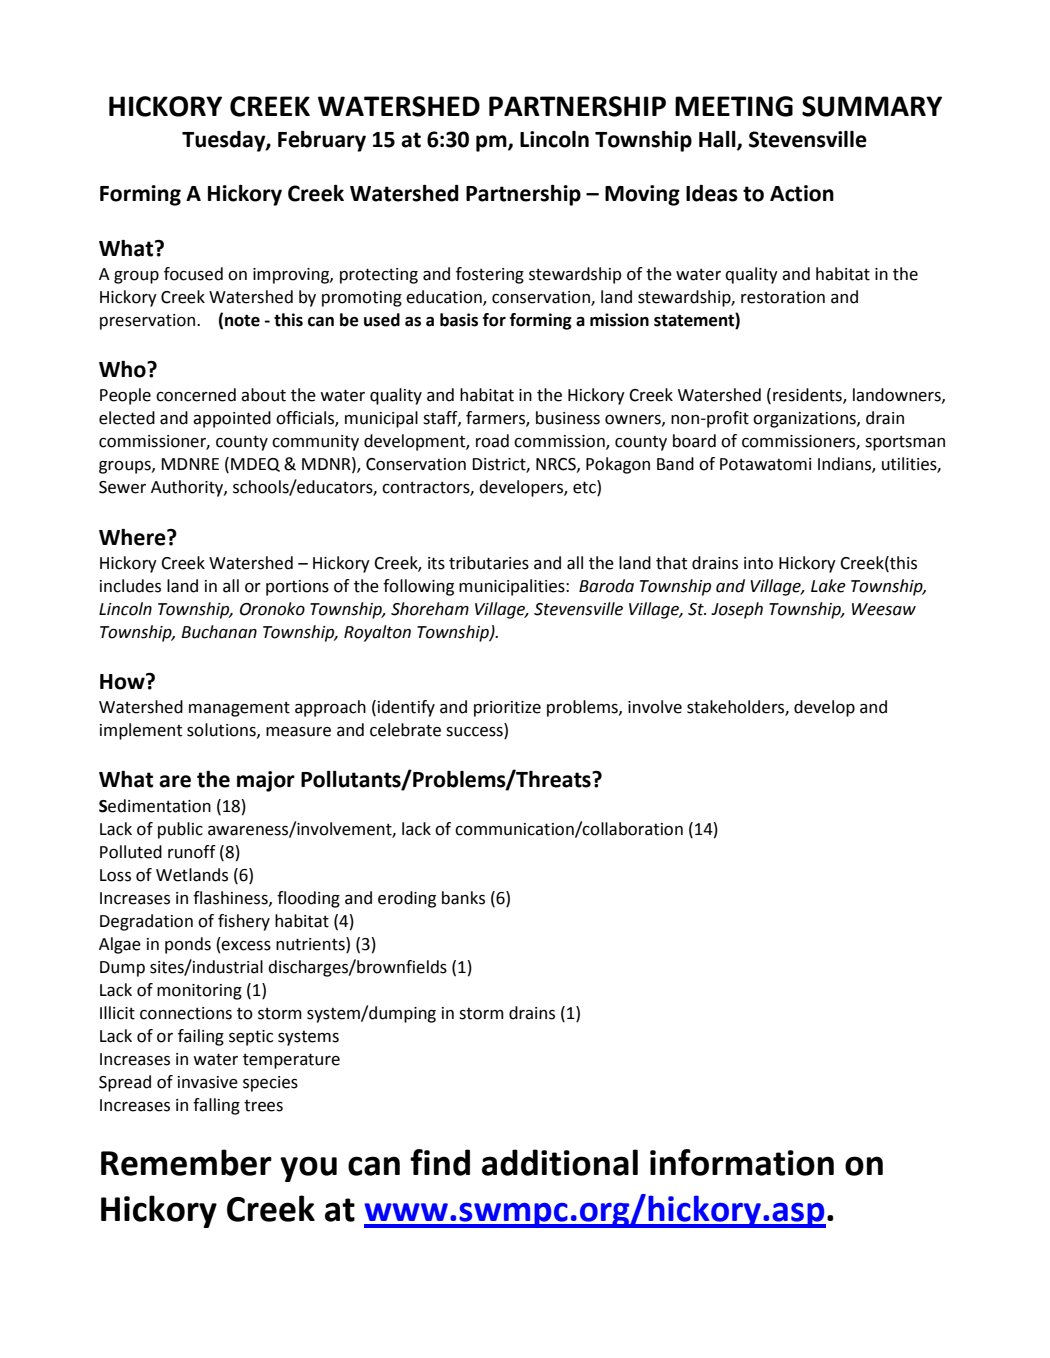 The image size is (1050, 1358). I want to click on SUMMARY, so click(872, 106).
